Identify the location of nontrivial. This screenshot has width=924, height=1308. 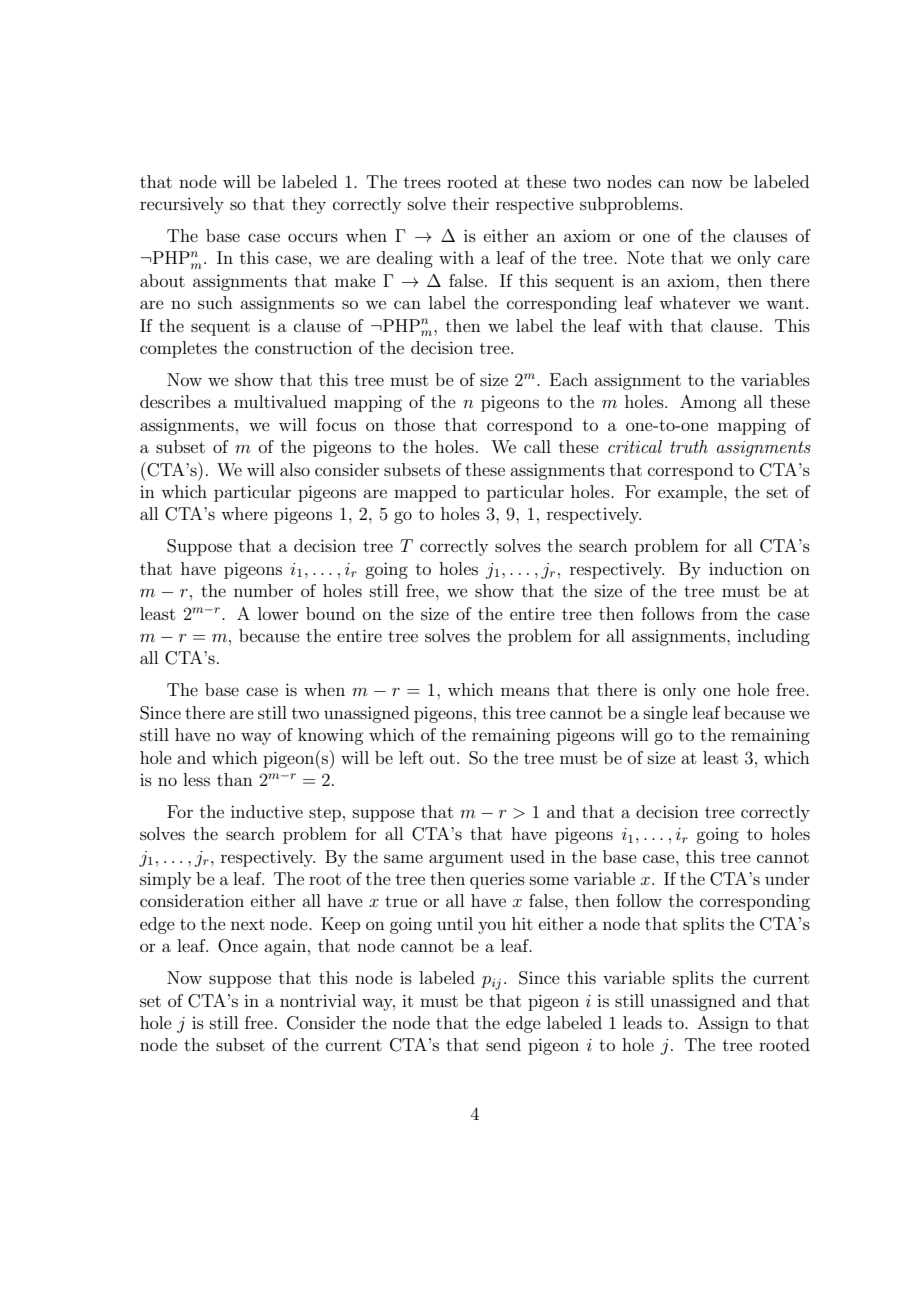
(318, 1000).
